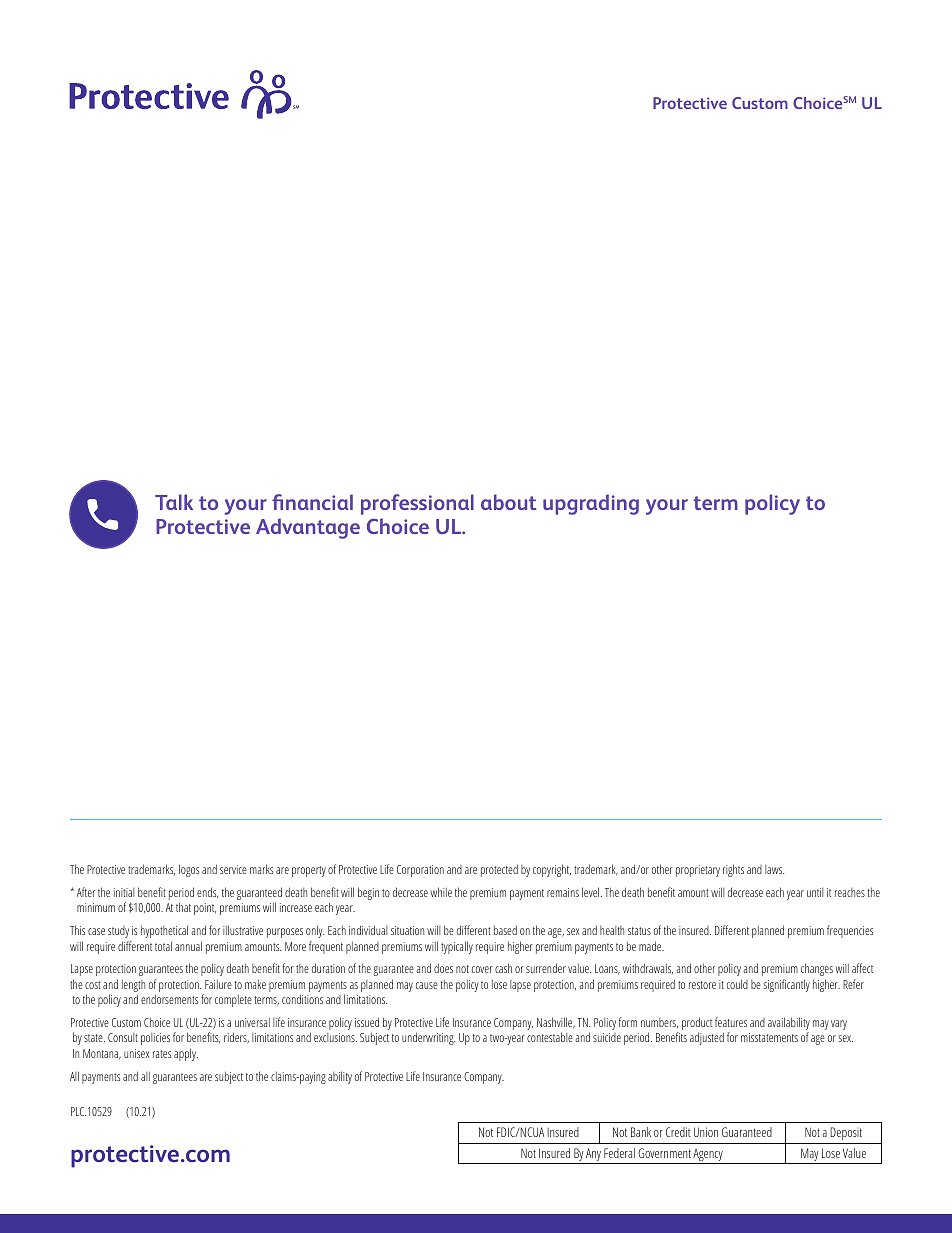 The image size is (952, 1233). What do you see at coordinates (499, 870) in the screenshot?
I see `protected` at bounding box center [499, 870].
